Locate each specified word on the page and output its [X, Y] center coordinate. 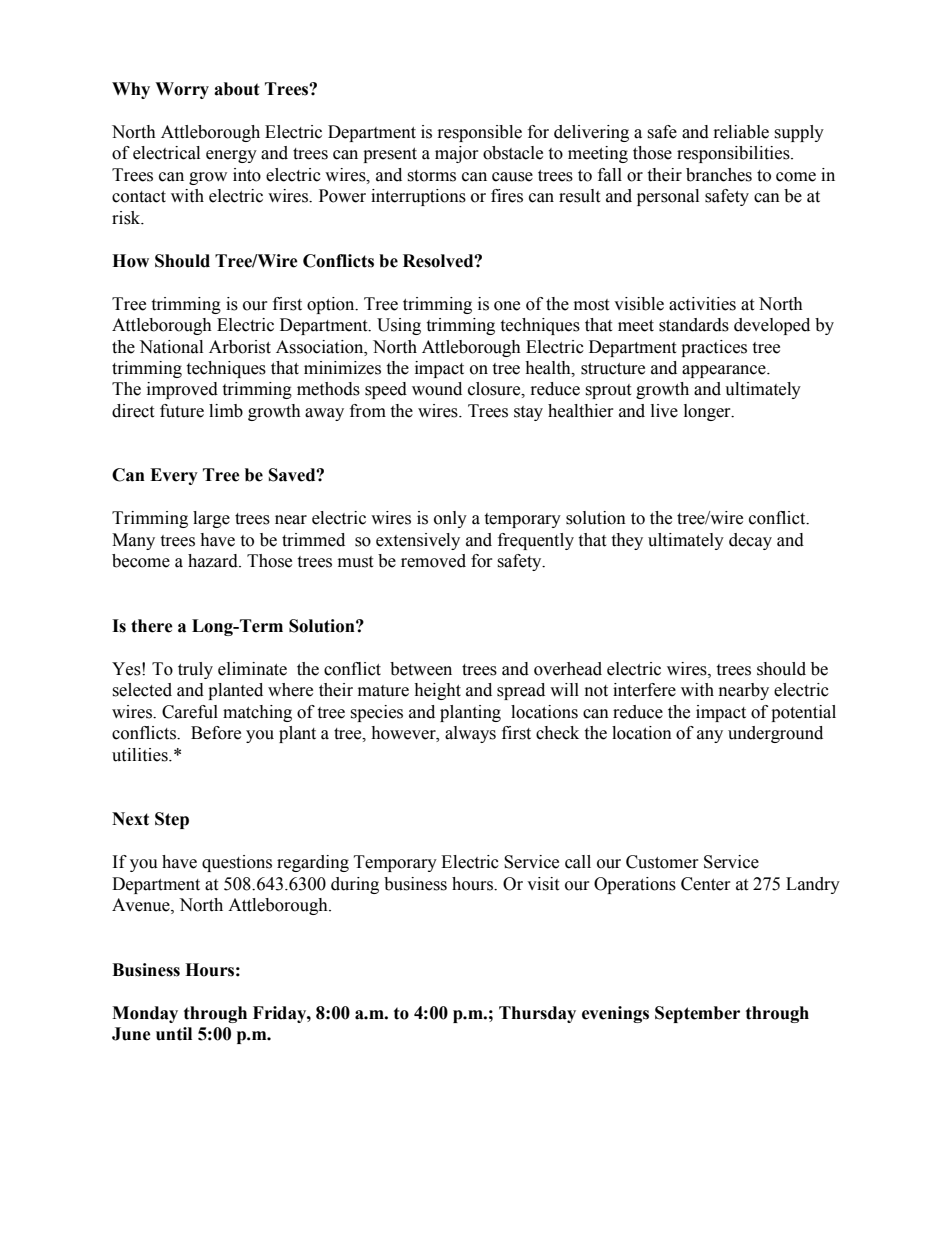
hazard [214, 561]
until [174, 1034]
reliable [741, 132]
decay [750, 541]
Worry [182, 90]
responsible [480, 133]
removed [433, 561]
